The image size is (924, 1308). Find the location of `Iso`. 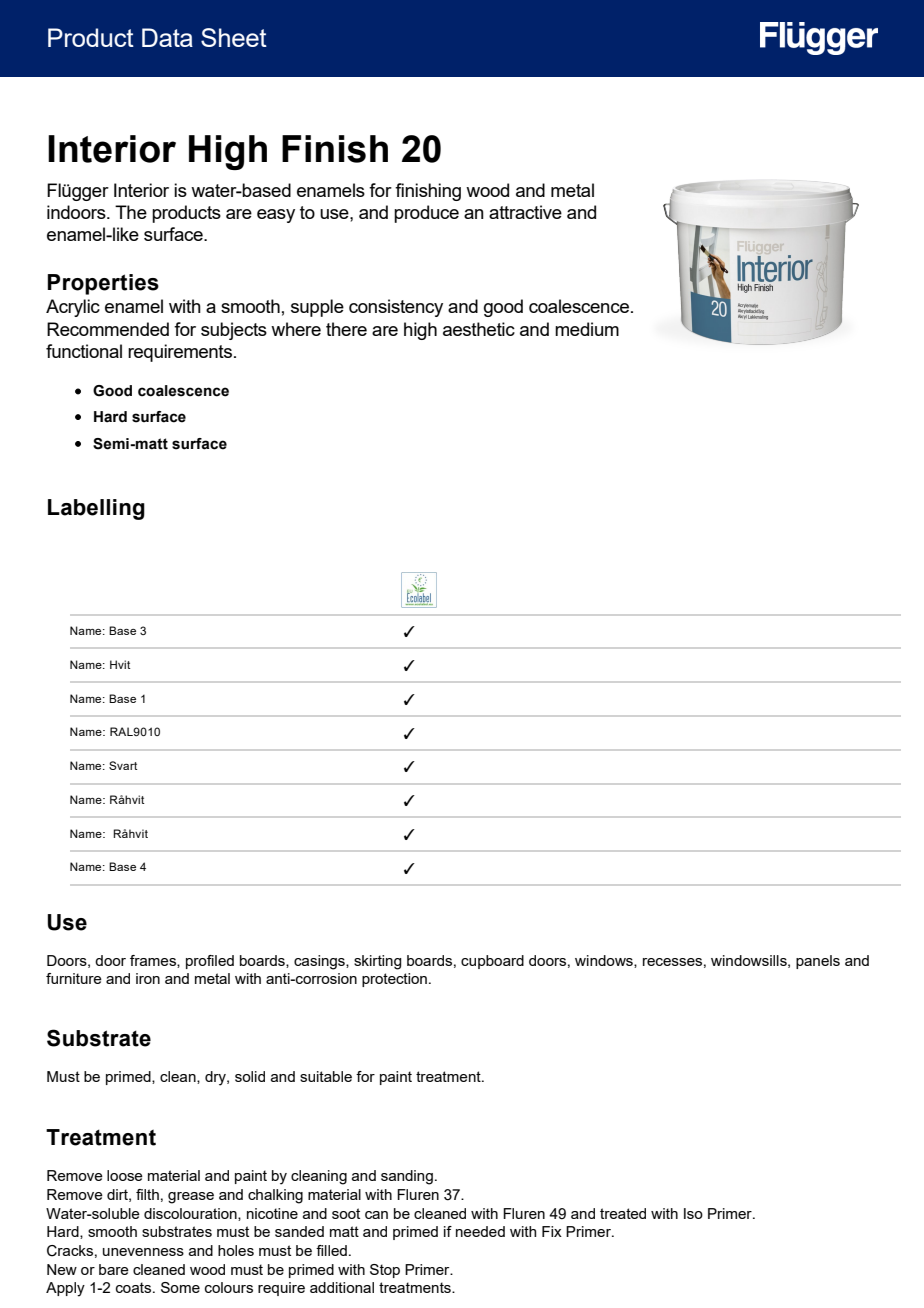

Iso is located at coordinates (693, 1213).
